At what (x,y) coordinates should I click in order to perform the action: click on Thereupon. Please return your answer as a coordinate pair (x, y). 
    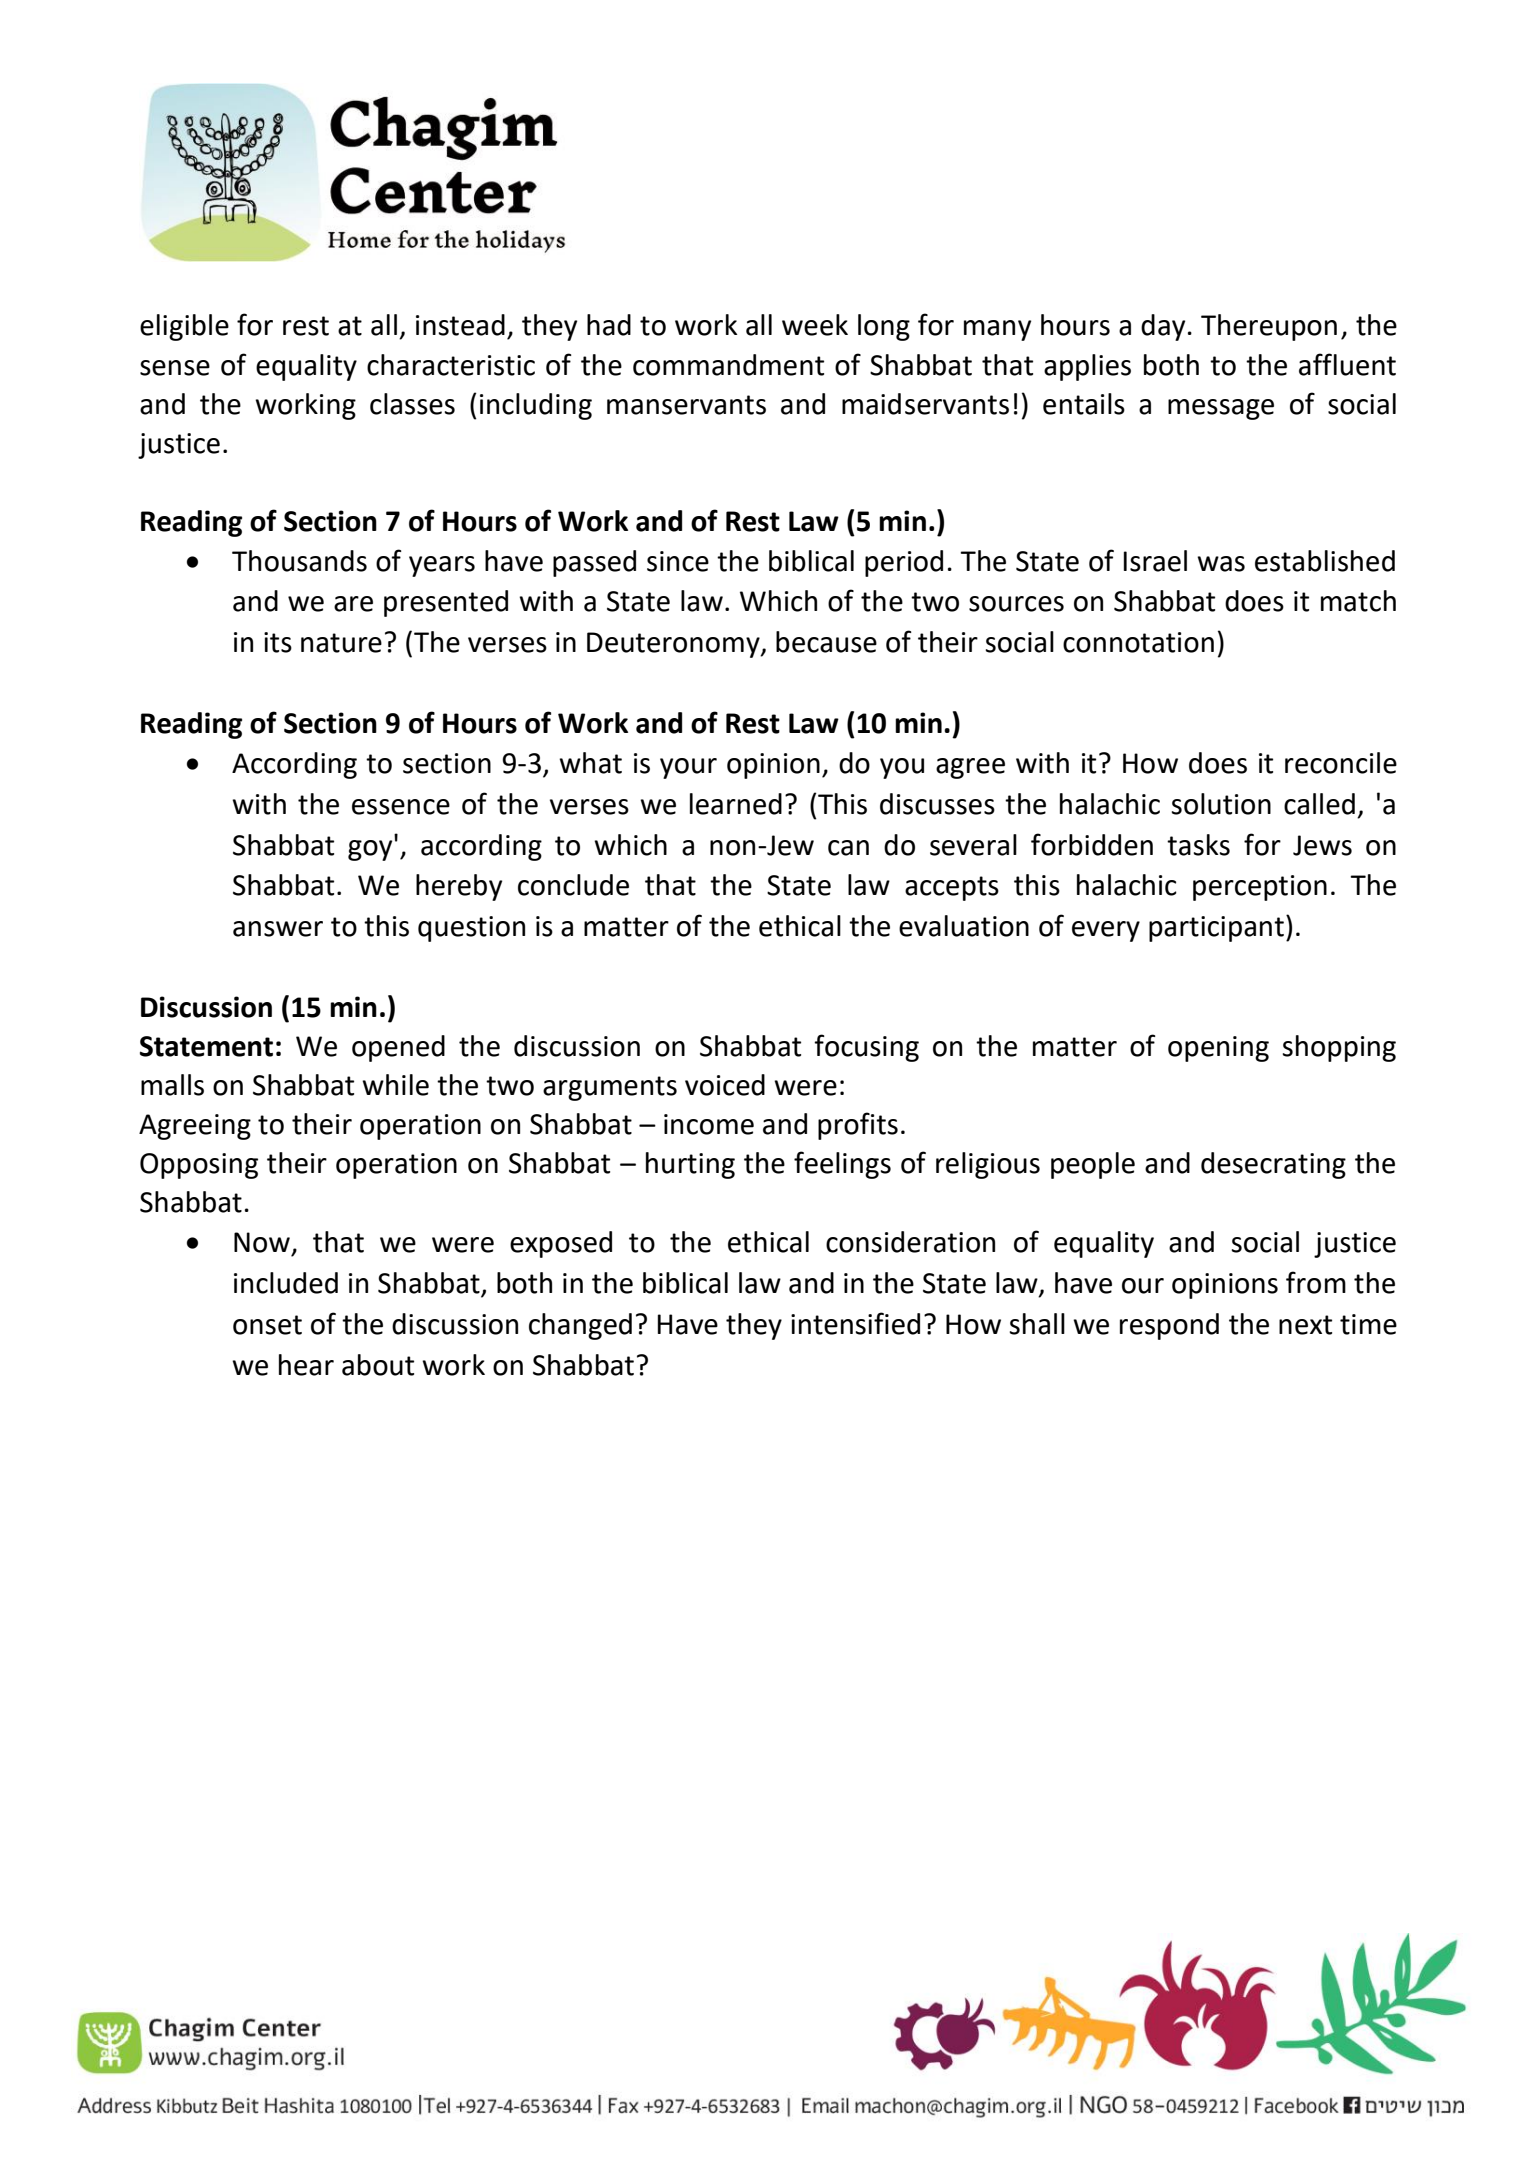
    Looking at the image, I should click on (1269, 327).
